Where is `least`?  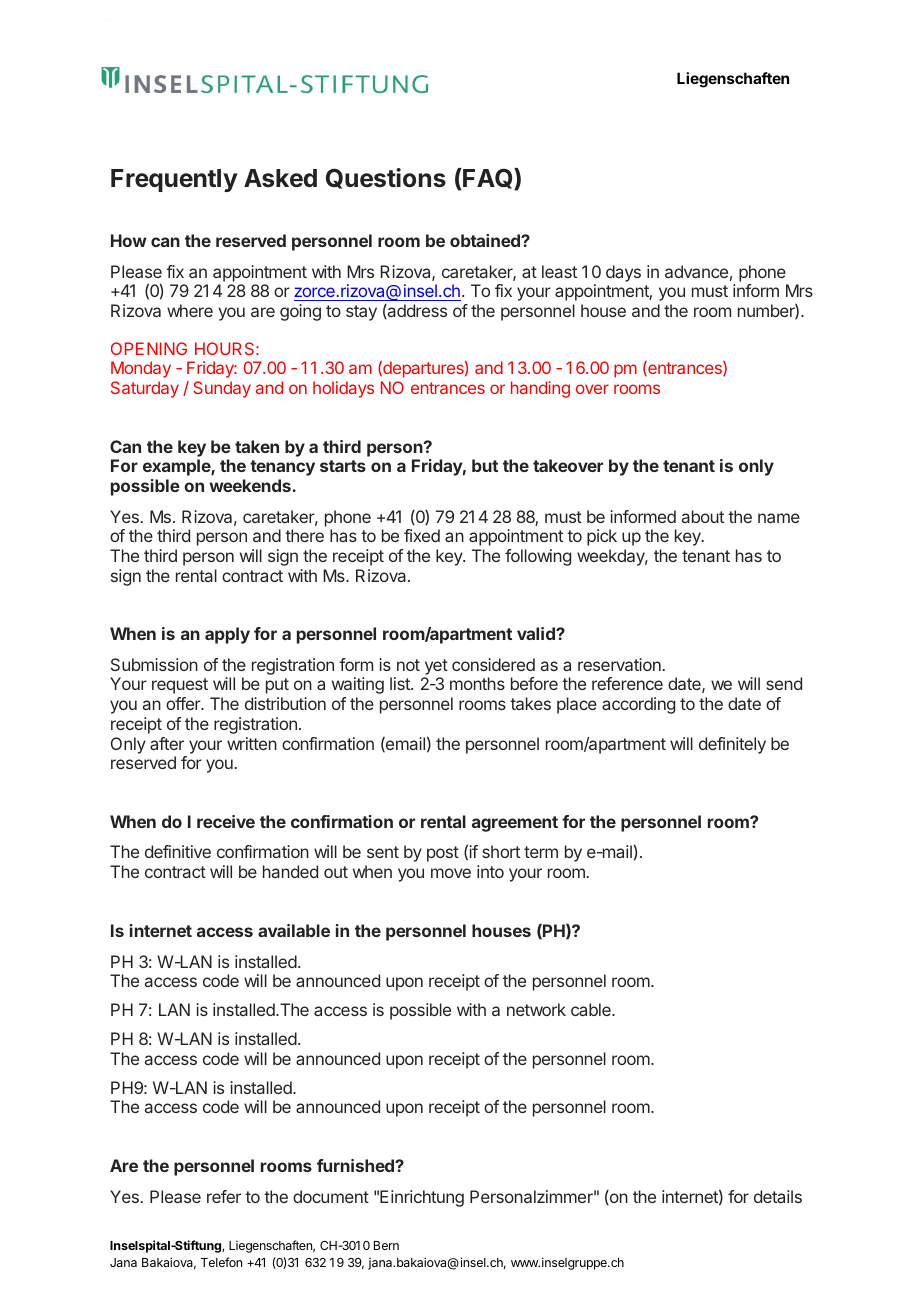
least is located at coordinates (559, 271).
